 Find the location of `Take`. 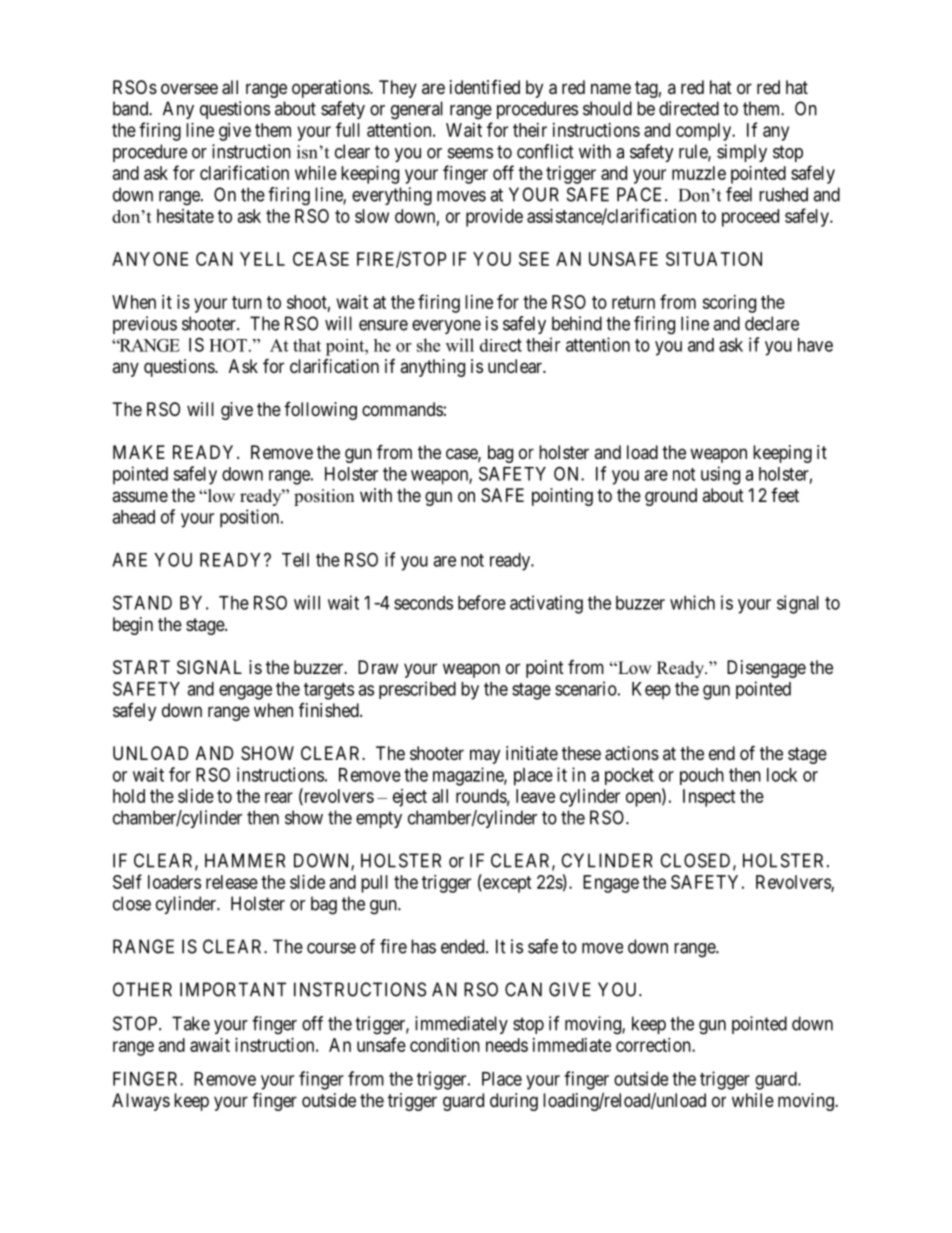

Take is located at coordinates (191, 1023).
